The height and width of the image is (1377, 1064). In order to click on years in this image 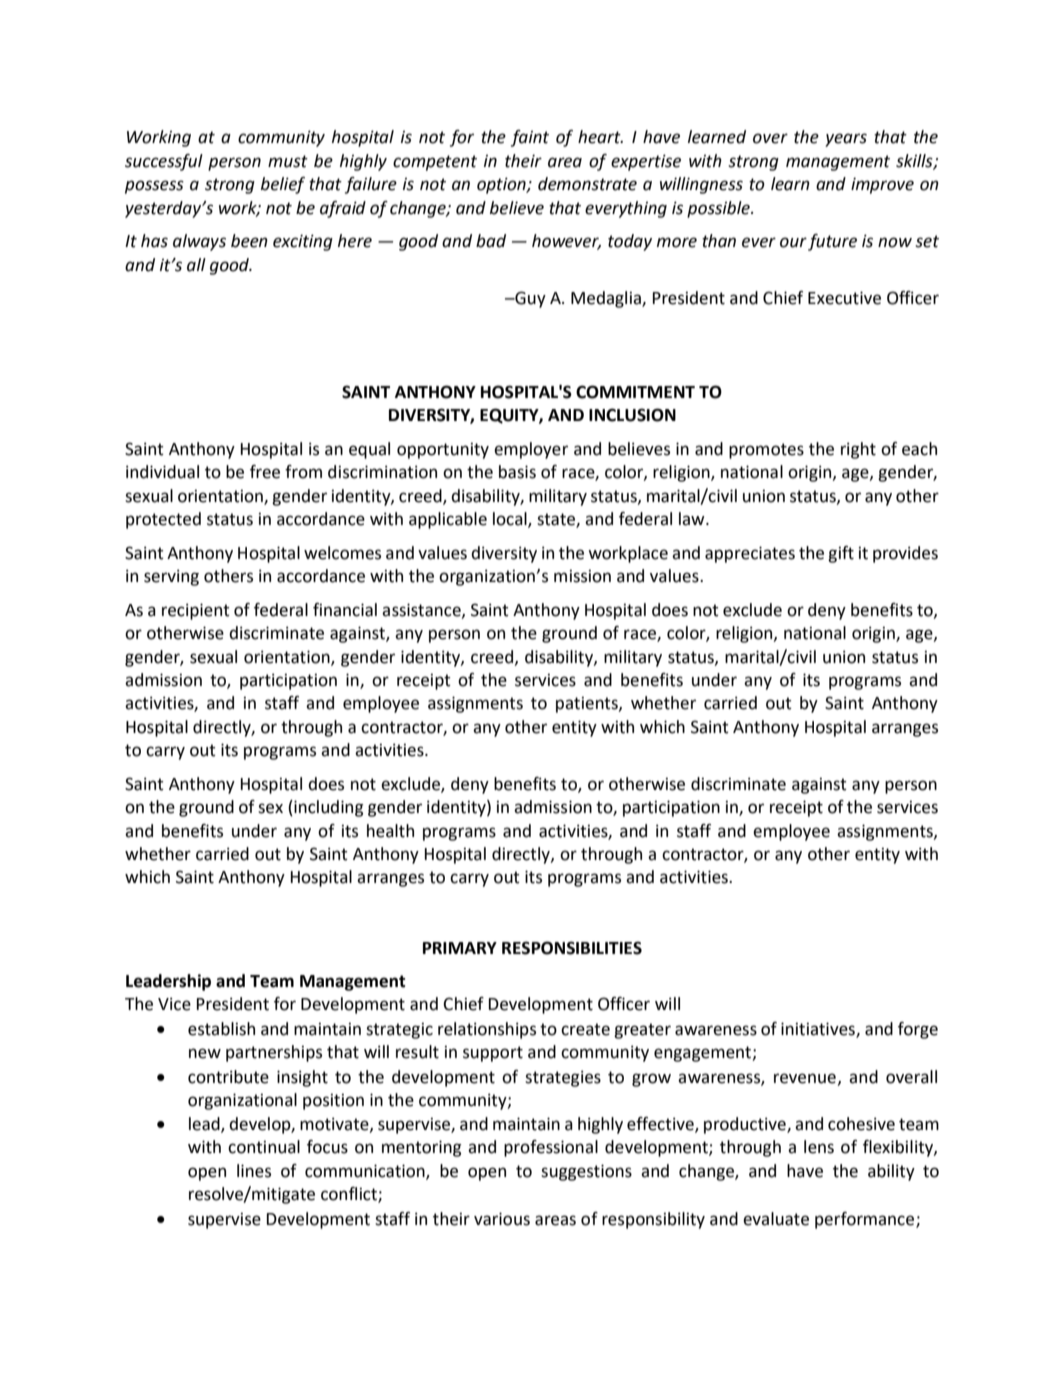, I will do `click(846, 140)`.
